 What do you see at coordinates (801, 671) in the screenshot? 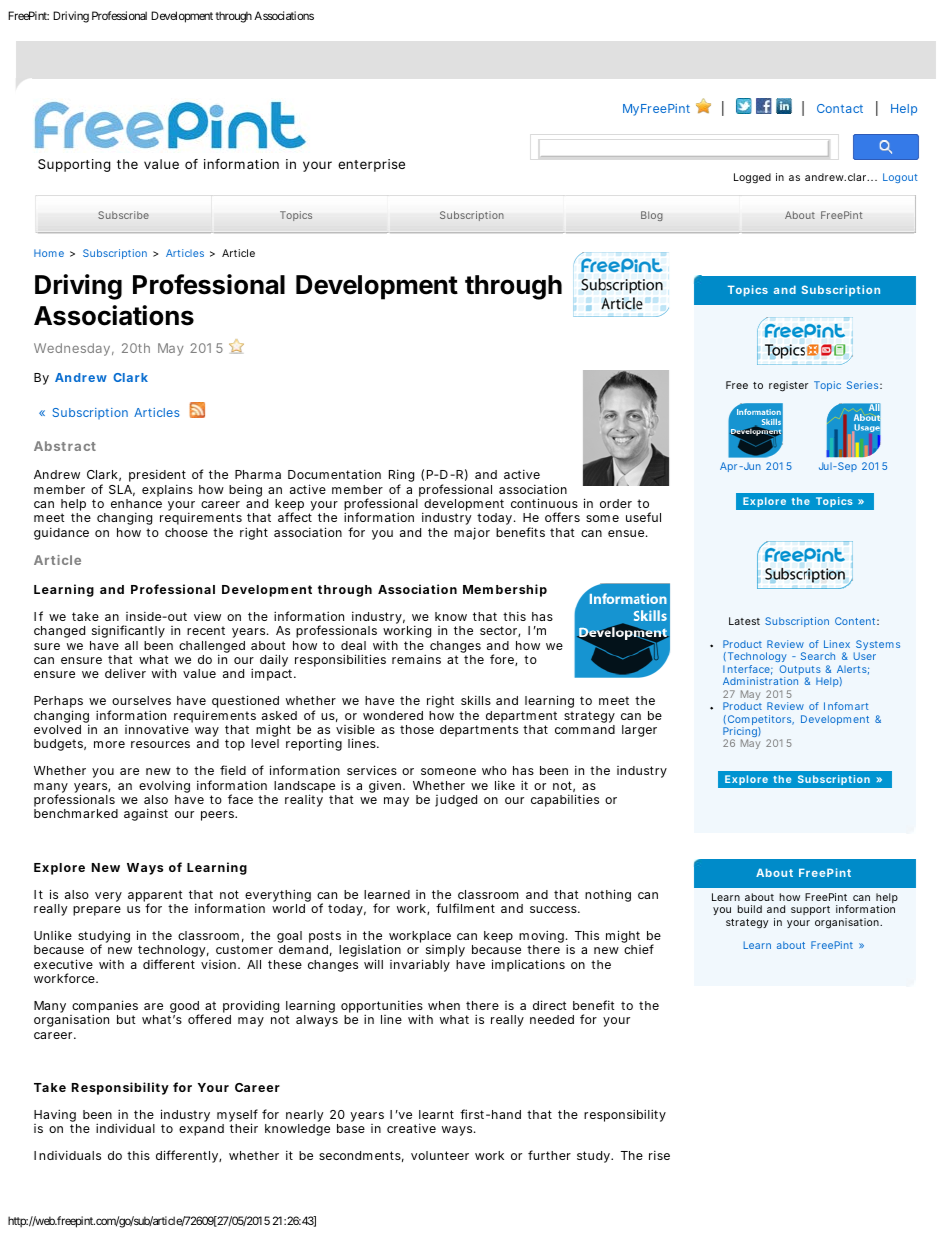
I see `Outputs` at bounding box center [801, 671].
